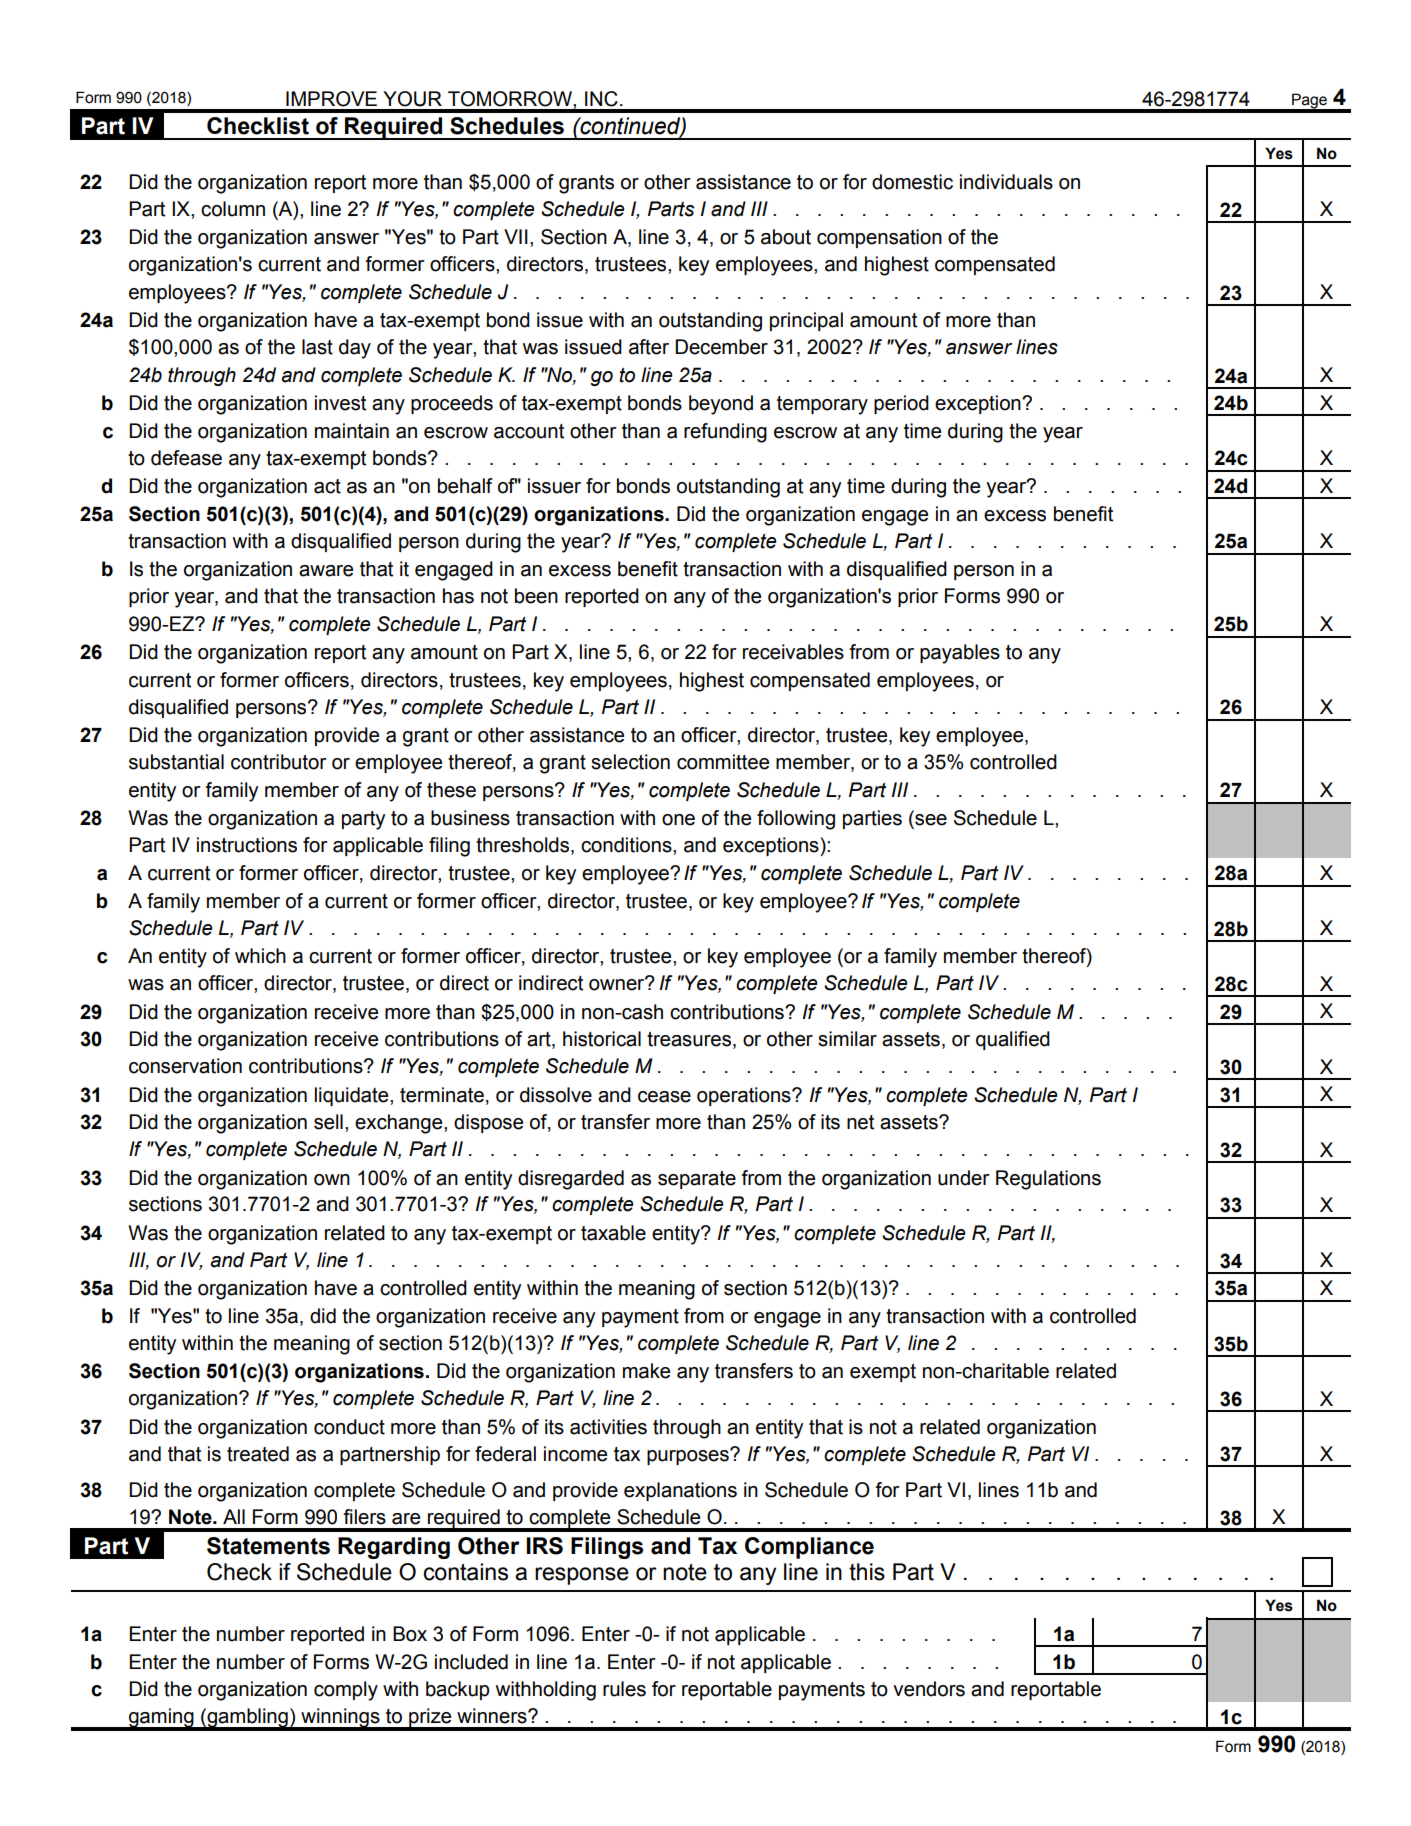  I want to click on rules, so click(624, 1689).
